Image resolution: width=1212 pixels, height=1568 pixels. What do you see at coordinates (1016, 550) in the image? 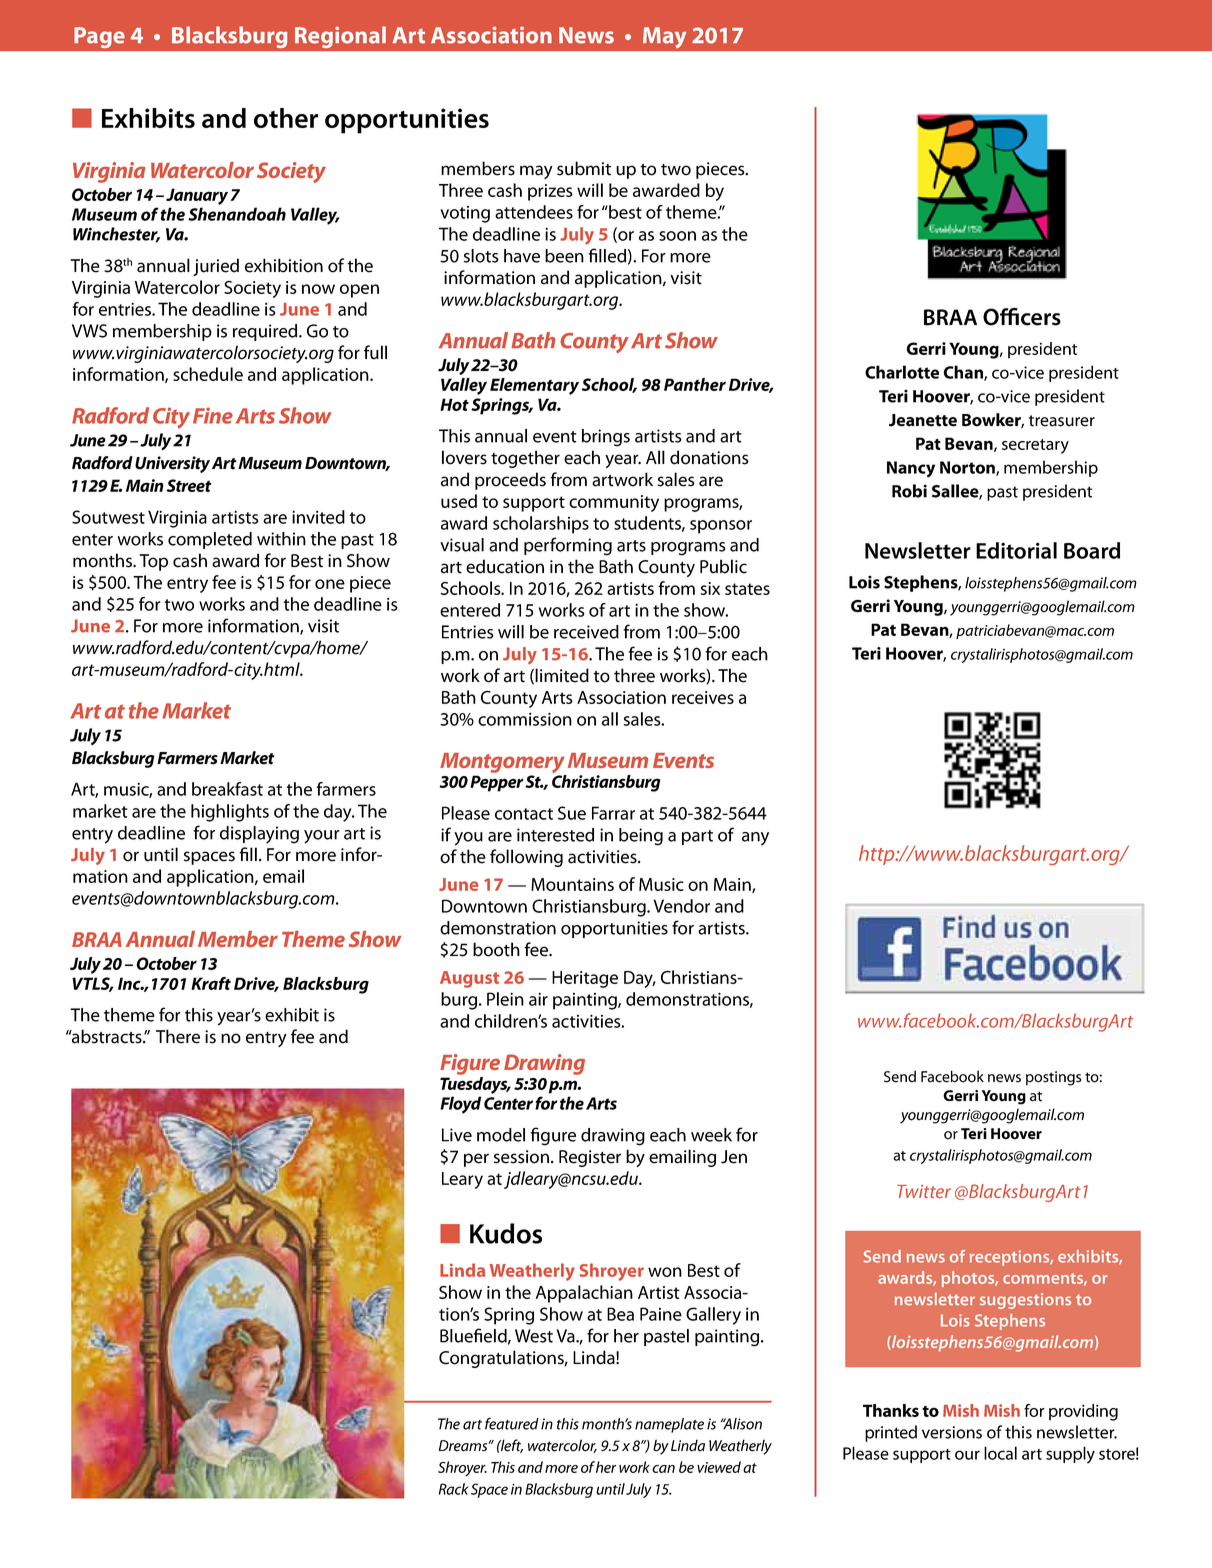
I see `Editorial` at bounding box center [1016, 550].
